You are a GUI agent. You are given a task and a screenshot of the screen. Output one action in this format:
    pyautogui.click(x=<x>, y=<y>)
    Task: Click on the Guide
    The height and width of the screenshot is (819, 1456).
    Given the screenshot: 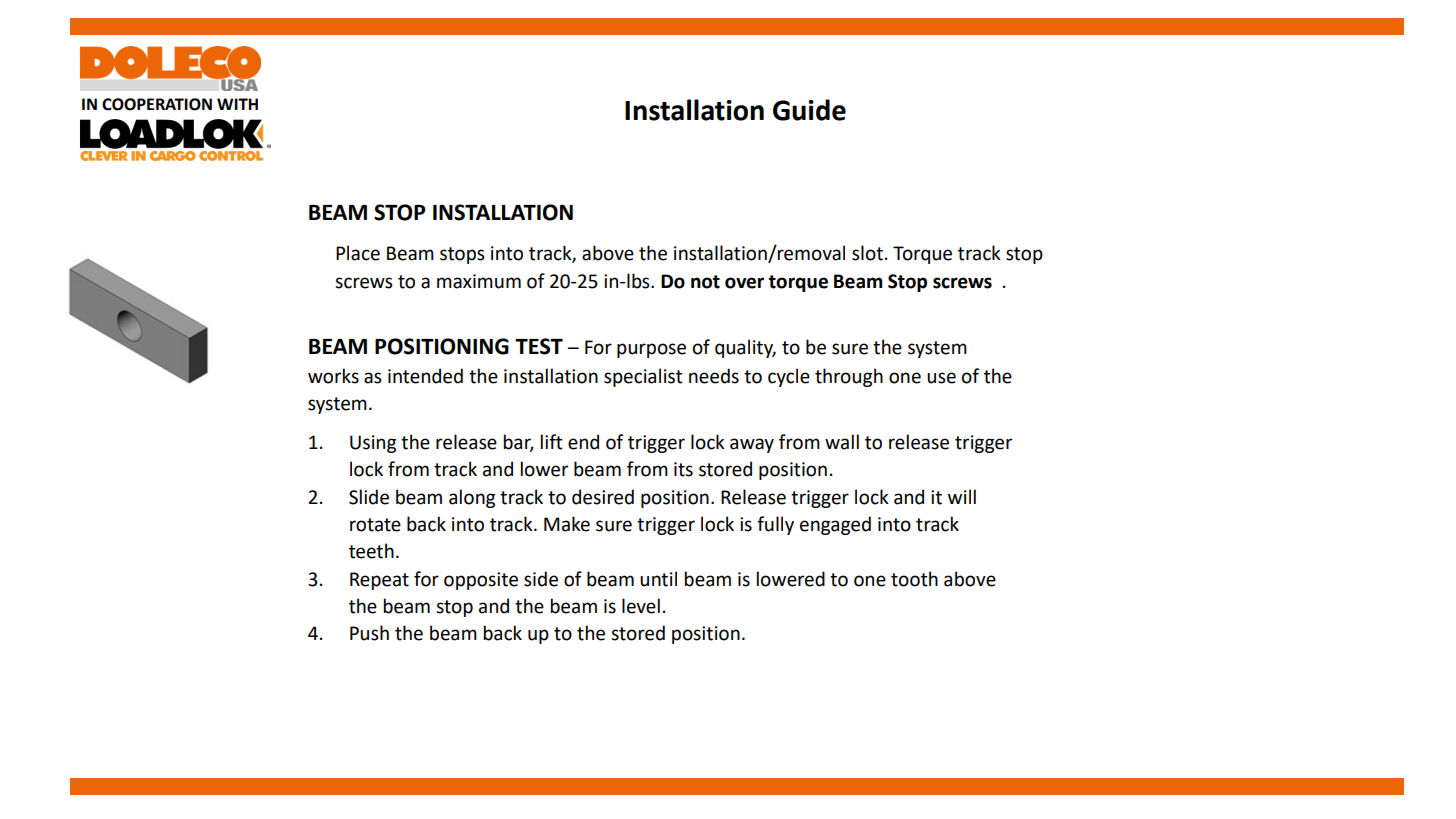 What is the action you would take?
    pyautogui.click(x=809, y=110)
